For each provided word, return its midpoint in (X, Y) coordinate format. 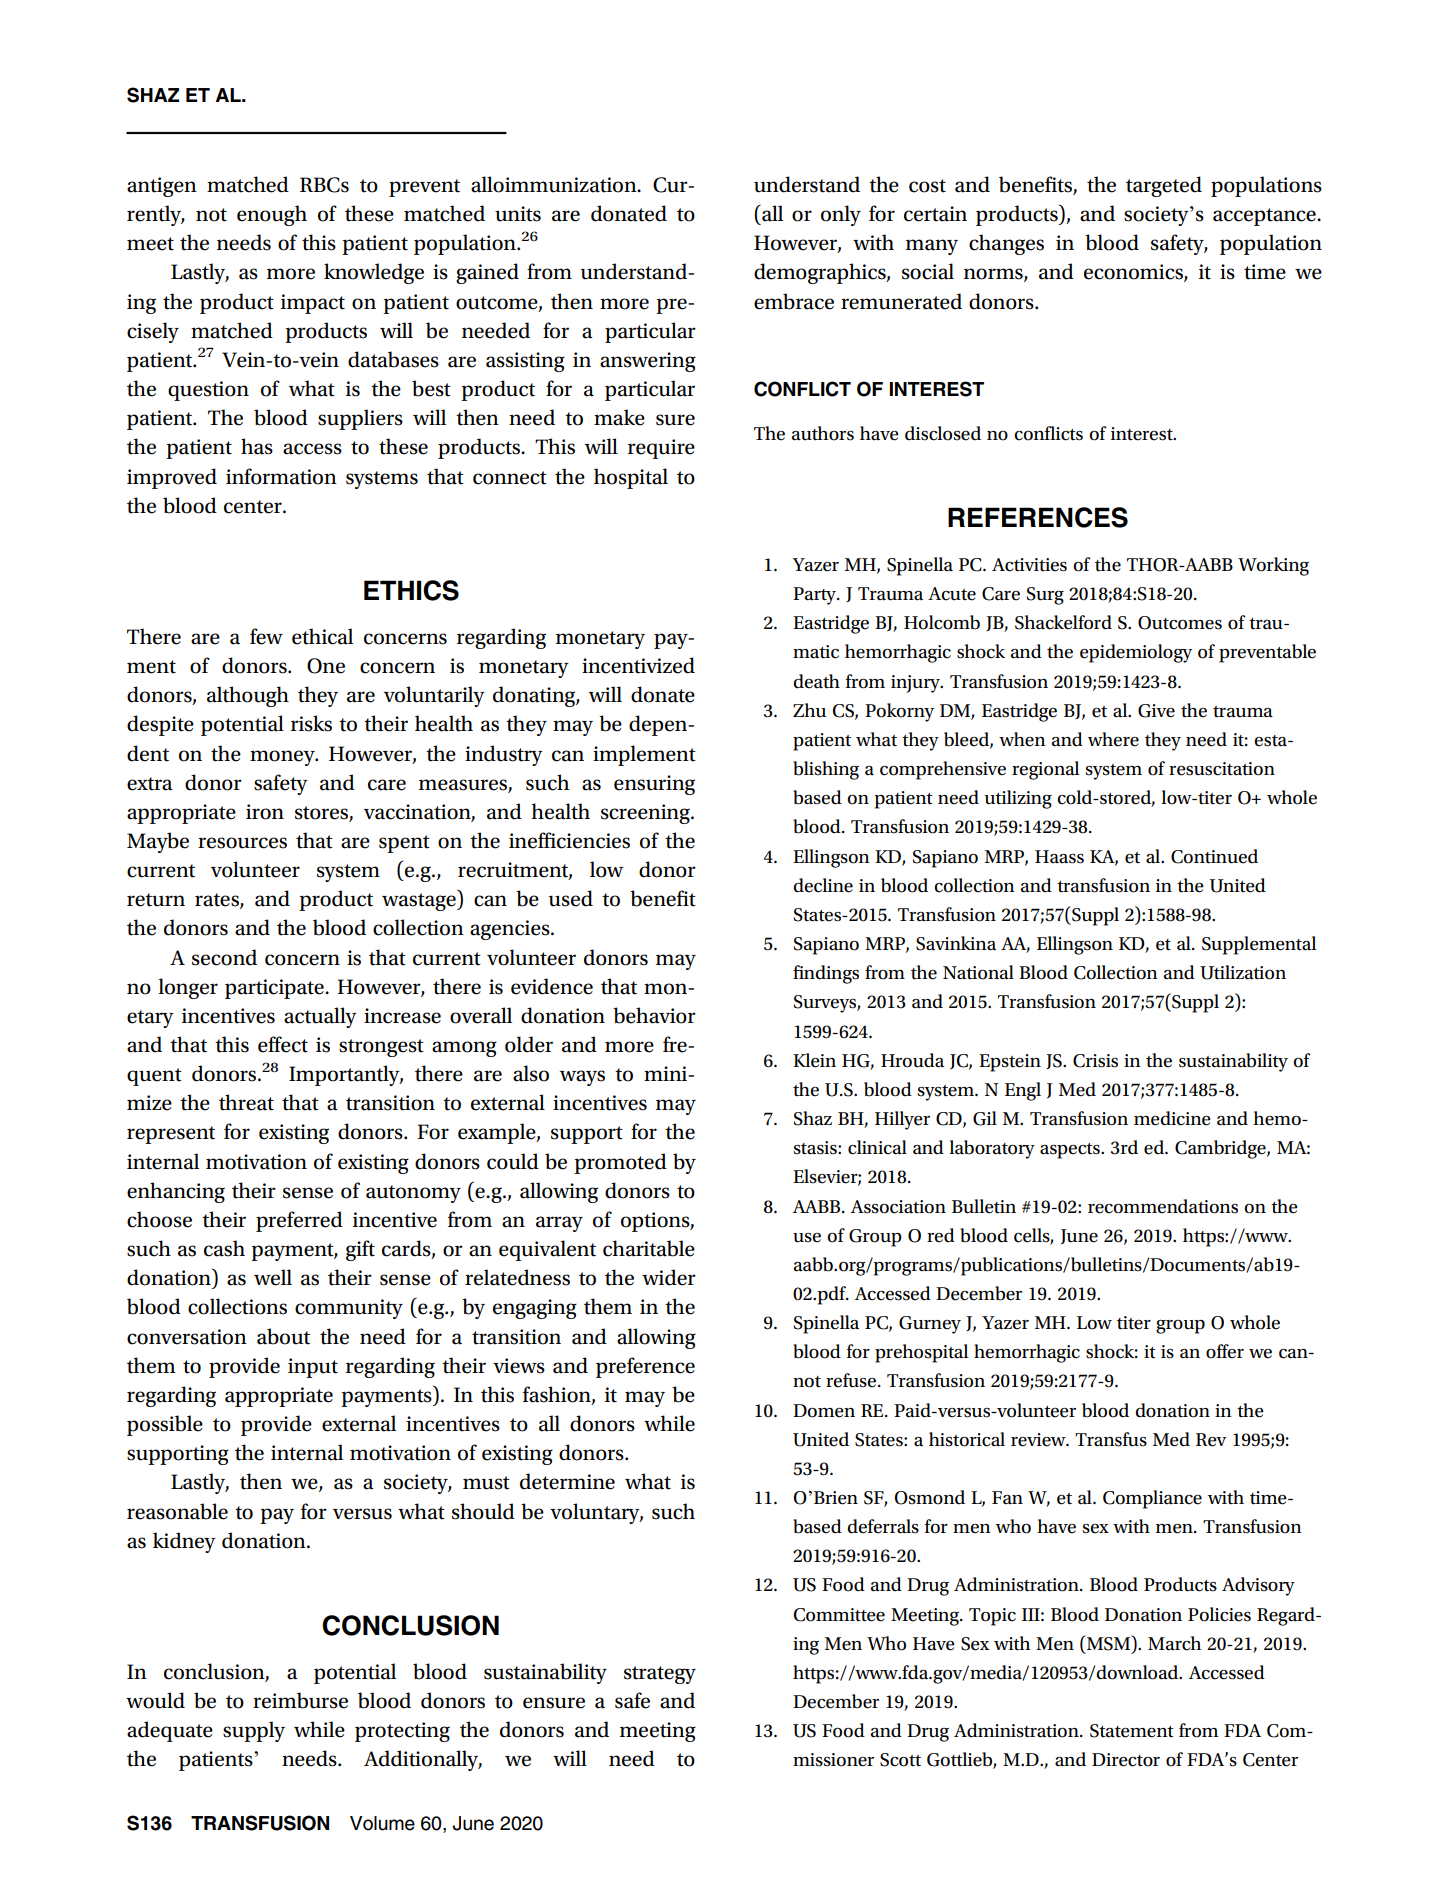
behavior (654, 1015)
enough (272, 215)
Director (1126, 1760)
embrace (794, 301)
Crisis (1095, 1061)
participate (275, 989)
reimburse (300, 1700)
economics (1134, 273)
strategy (660, 1675)
